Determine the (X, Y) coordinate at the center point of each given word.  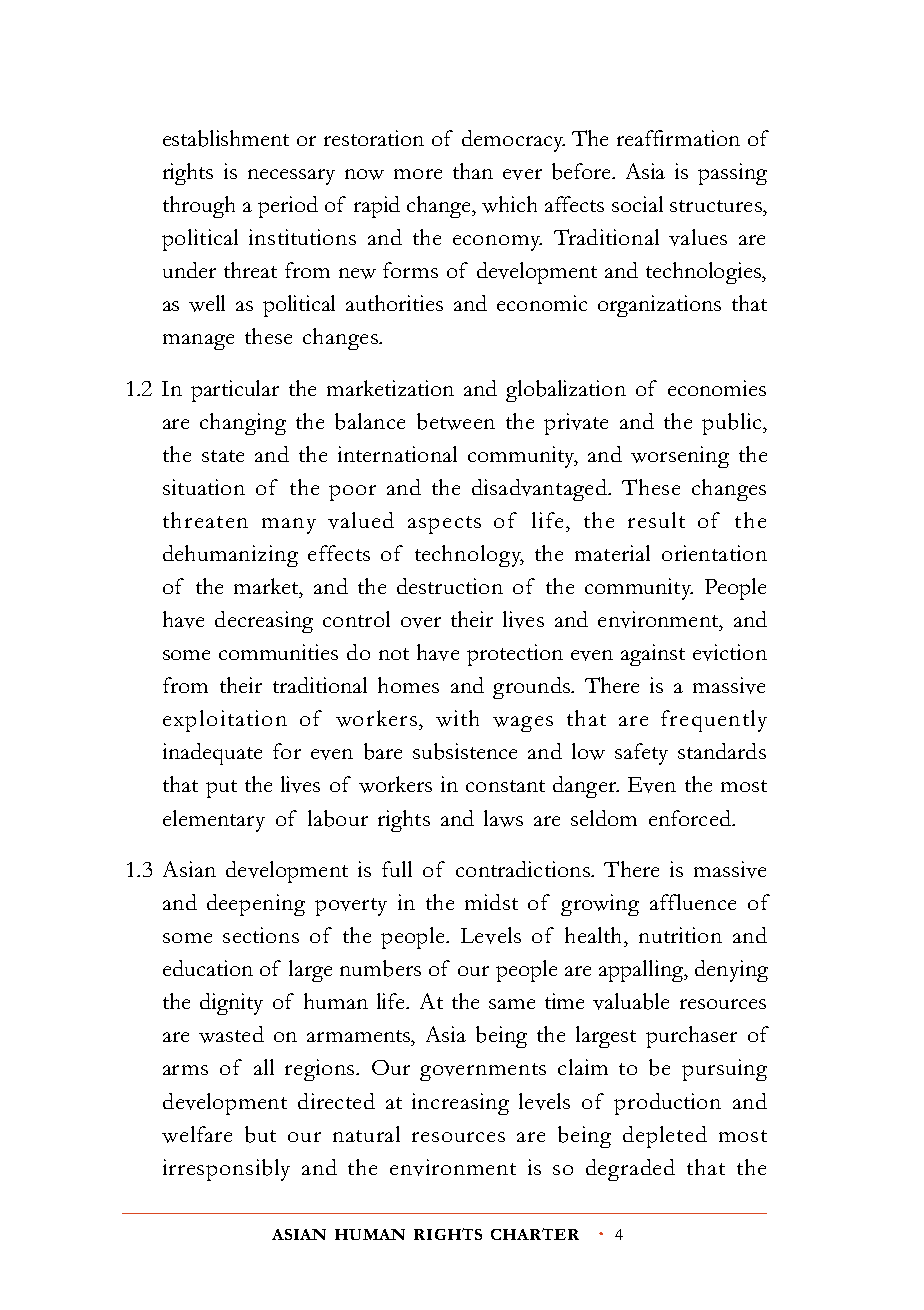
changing (243, 424)
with (457, 718)
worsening (680, 457)
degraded (630, 1170)
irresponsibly (226, 1170)
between (456, 421)
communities (278, 652)
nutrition (680, 935)
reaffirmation (678, 138)
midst (491, 902)
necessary (291, 177)
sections (261, 935)
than (473, 171)
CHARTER (535, 1234)
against (653, 655)
